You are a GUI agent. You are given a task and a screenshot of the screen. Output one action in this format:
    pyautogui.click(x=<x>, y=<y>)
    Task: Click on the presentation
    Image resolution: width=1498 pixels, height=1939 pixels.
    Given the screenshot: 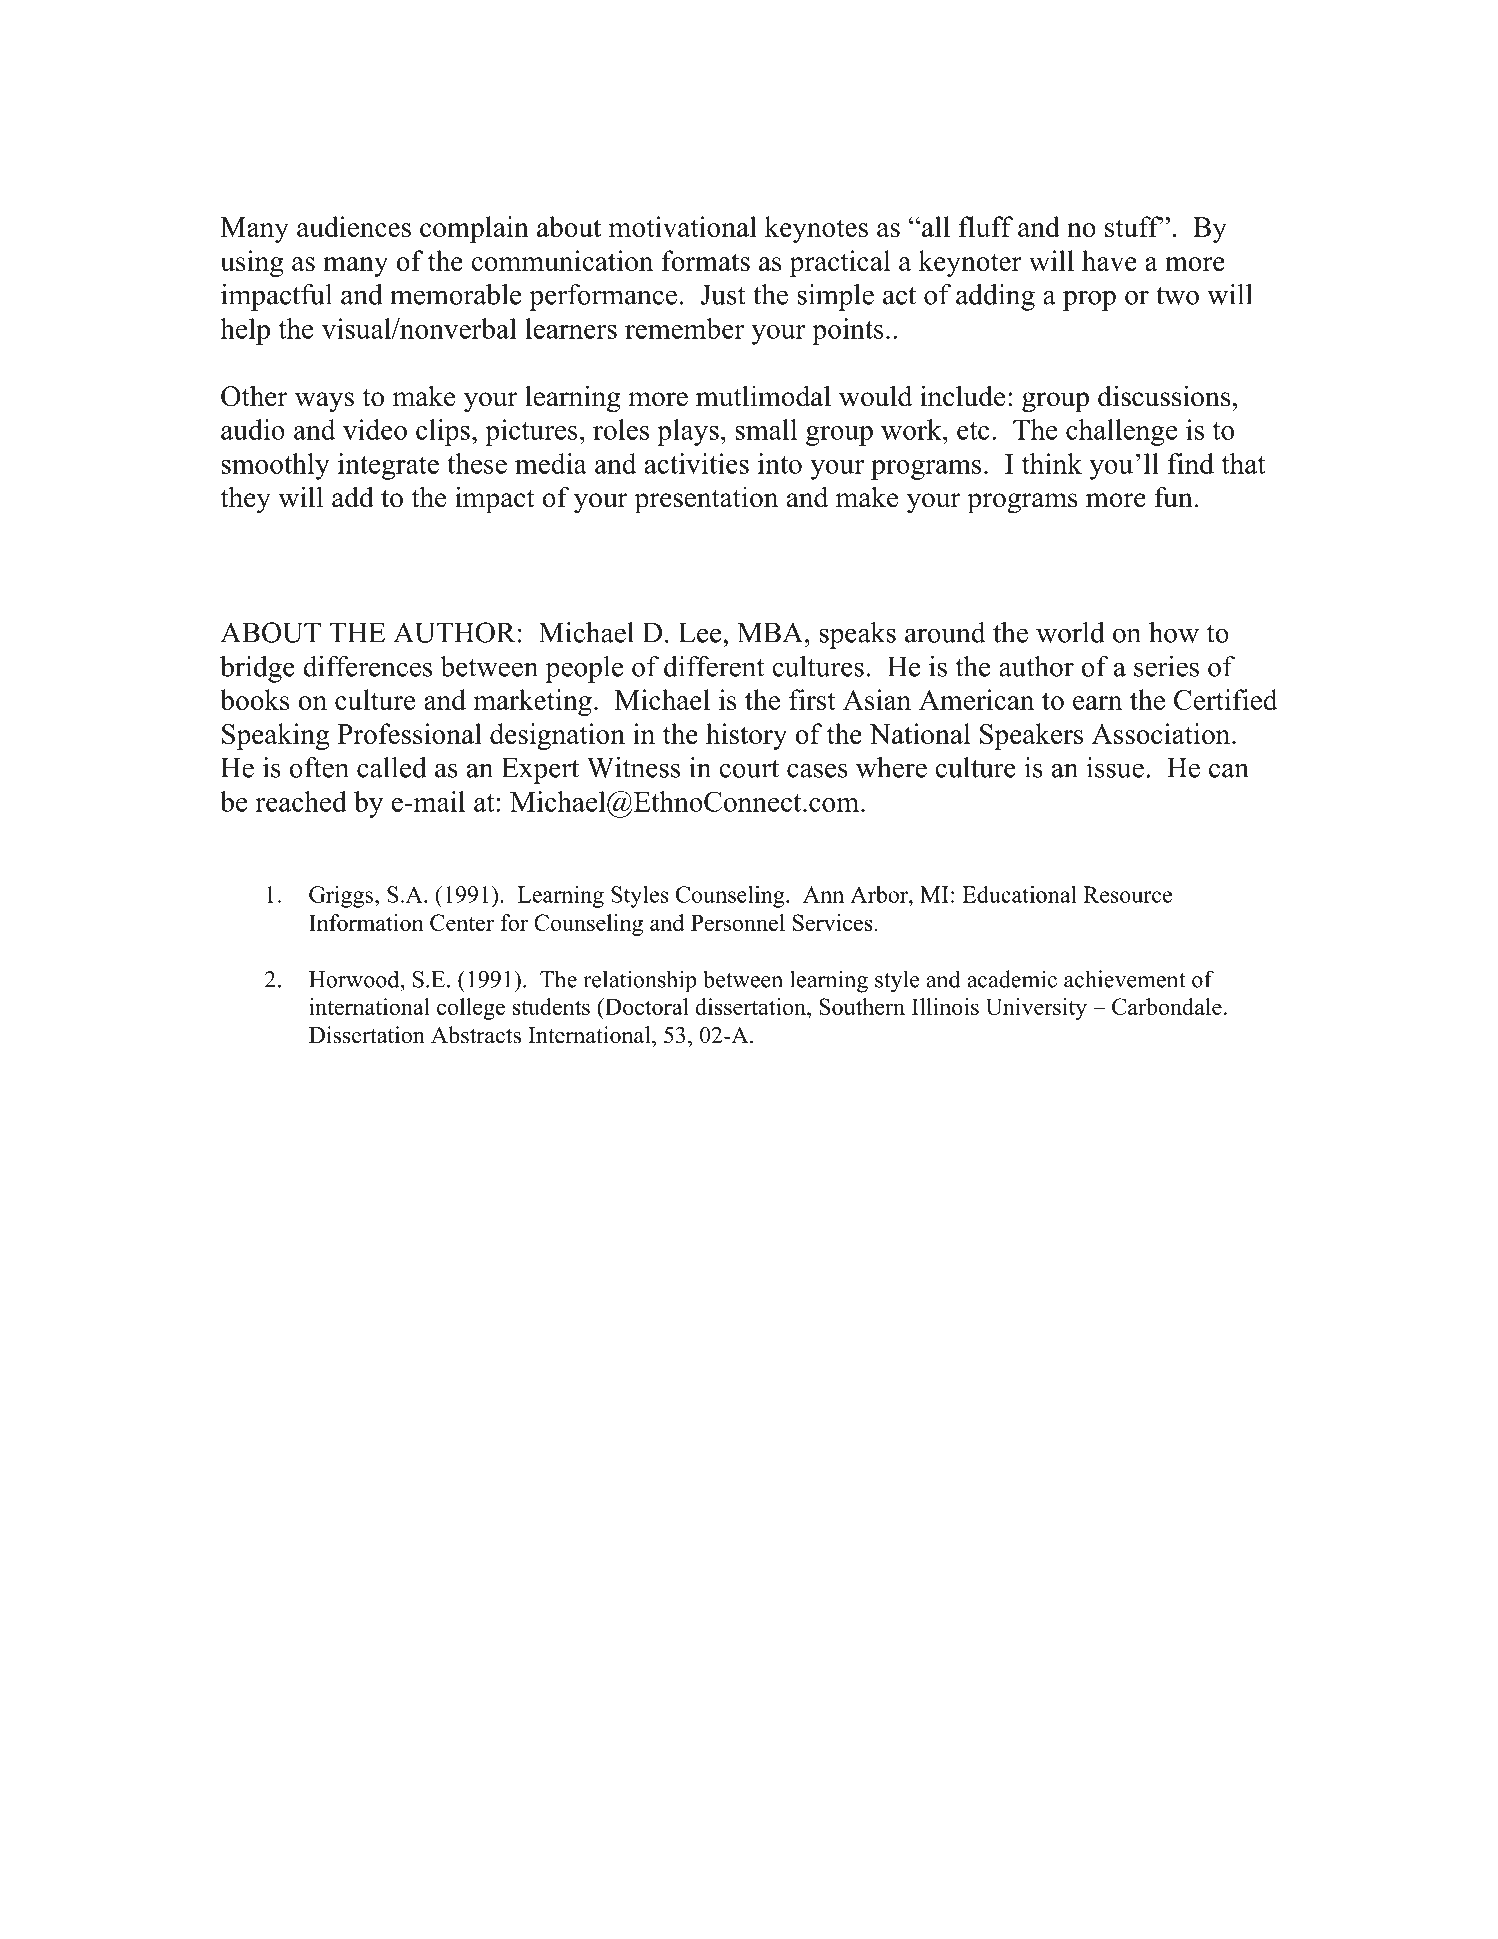 What is the action you would take?
    pyautogui.click(x=706, y=500)
